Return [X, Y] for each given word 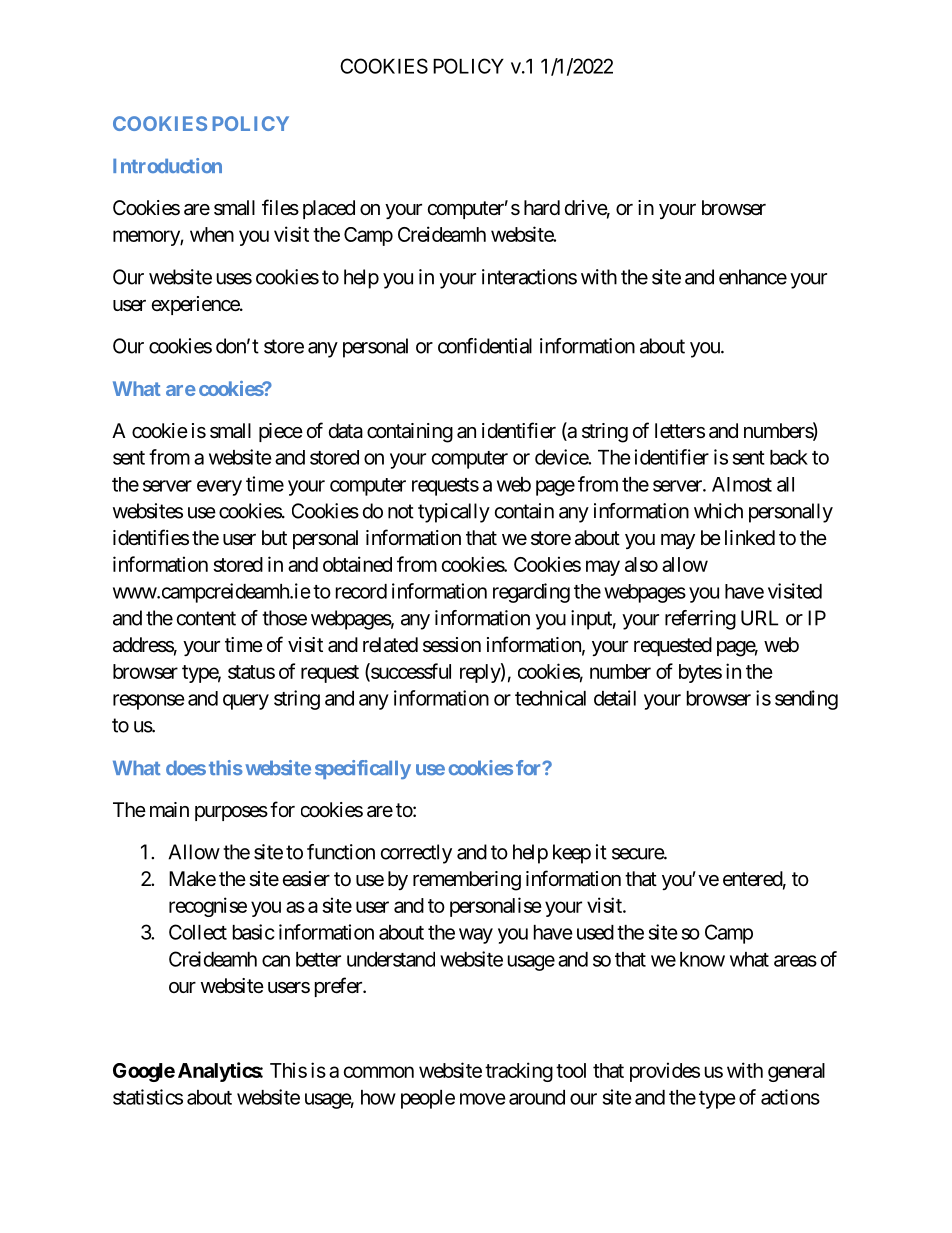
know [702, 959]
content [206, 618]
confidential [485, 346]
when [212, 234]
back [789, 457]
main [169, 810]
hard [542, 208]
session [452, 645]
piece [281, 432]
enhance [753, 277]
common [379, 1072]
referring [700, 620]
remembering [467, 881]
